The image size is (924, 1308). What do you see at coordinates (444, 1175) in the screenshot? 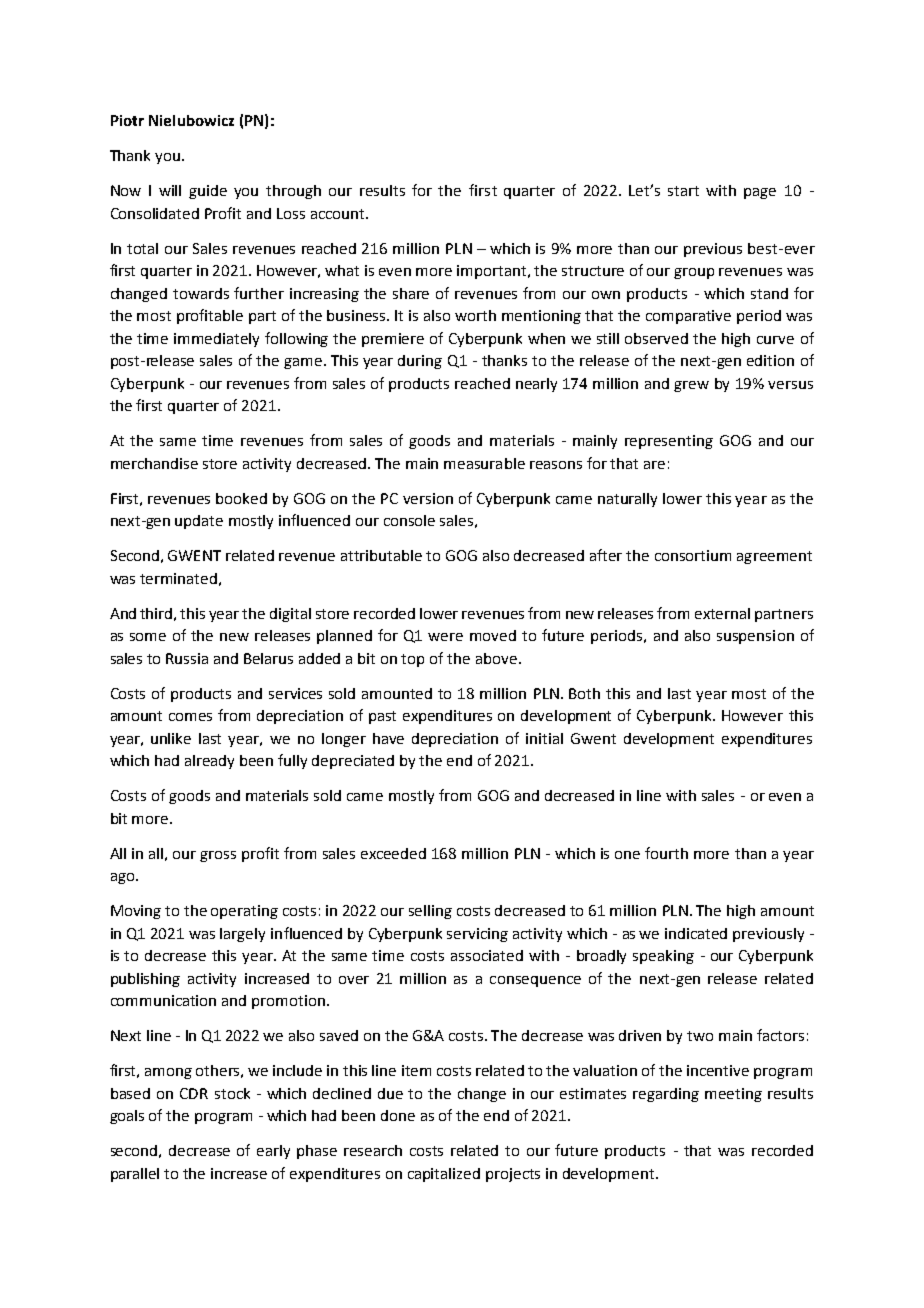
I see `capitalized` at bounding box center [444, 1175].
